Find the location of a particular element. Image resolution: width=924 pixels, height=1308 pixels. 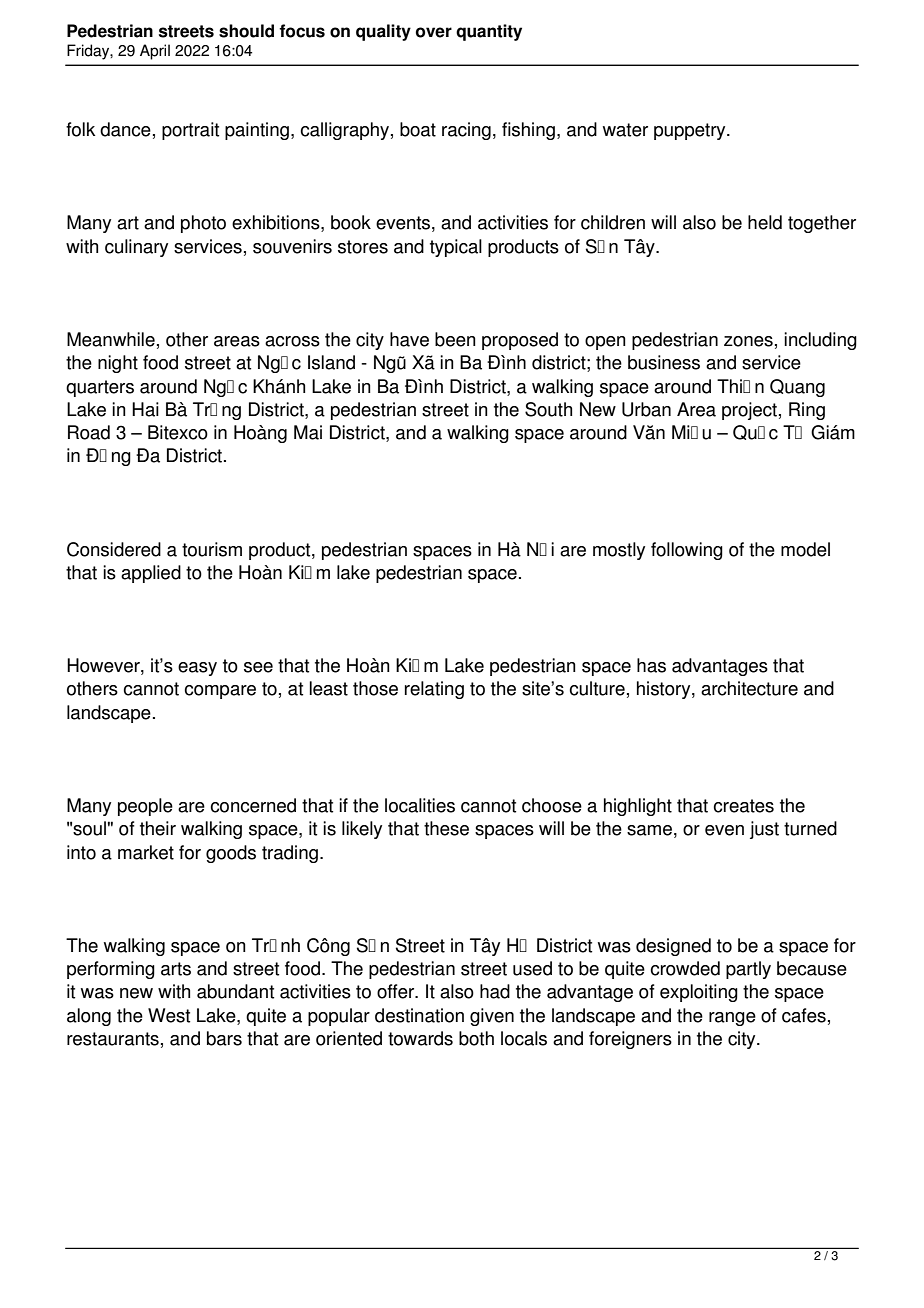

people is located at coordinates (145, 807).
